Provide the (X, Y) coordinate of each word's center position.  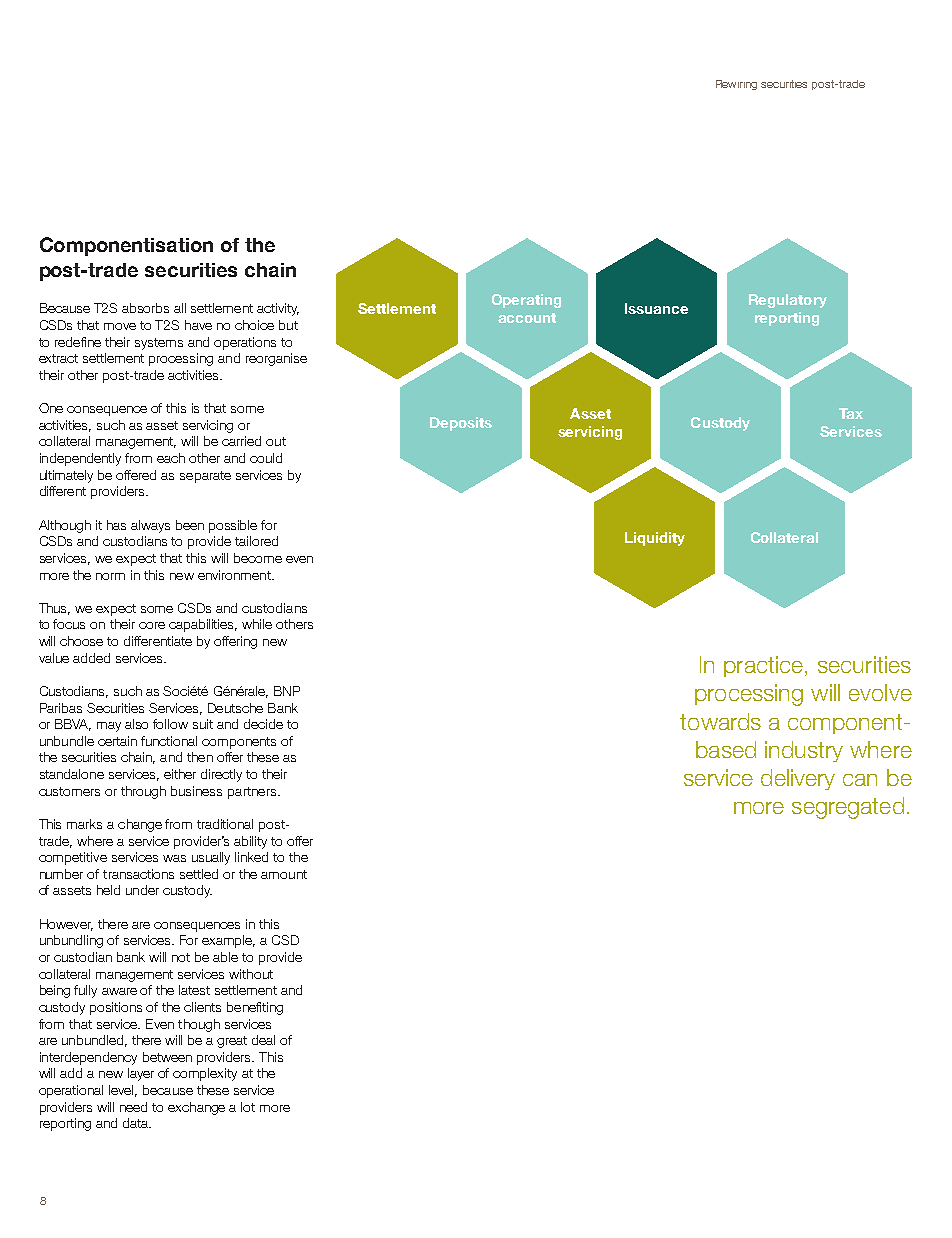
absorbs (145, 308)
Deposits (461, 424)
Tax (851, 413)
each (171, 458)
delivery (798, 779)
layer (141, 1074)
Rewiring (736, 85)
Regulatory (788, 301)
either (180, 774)
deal (263, 1040)
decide (263, 724)
